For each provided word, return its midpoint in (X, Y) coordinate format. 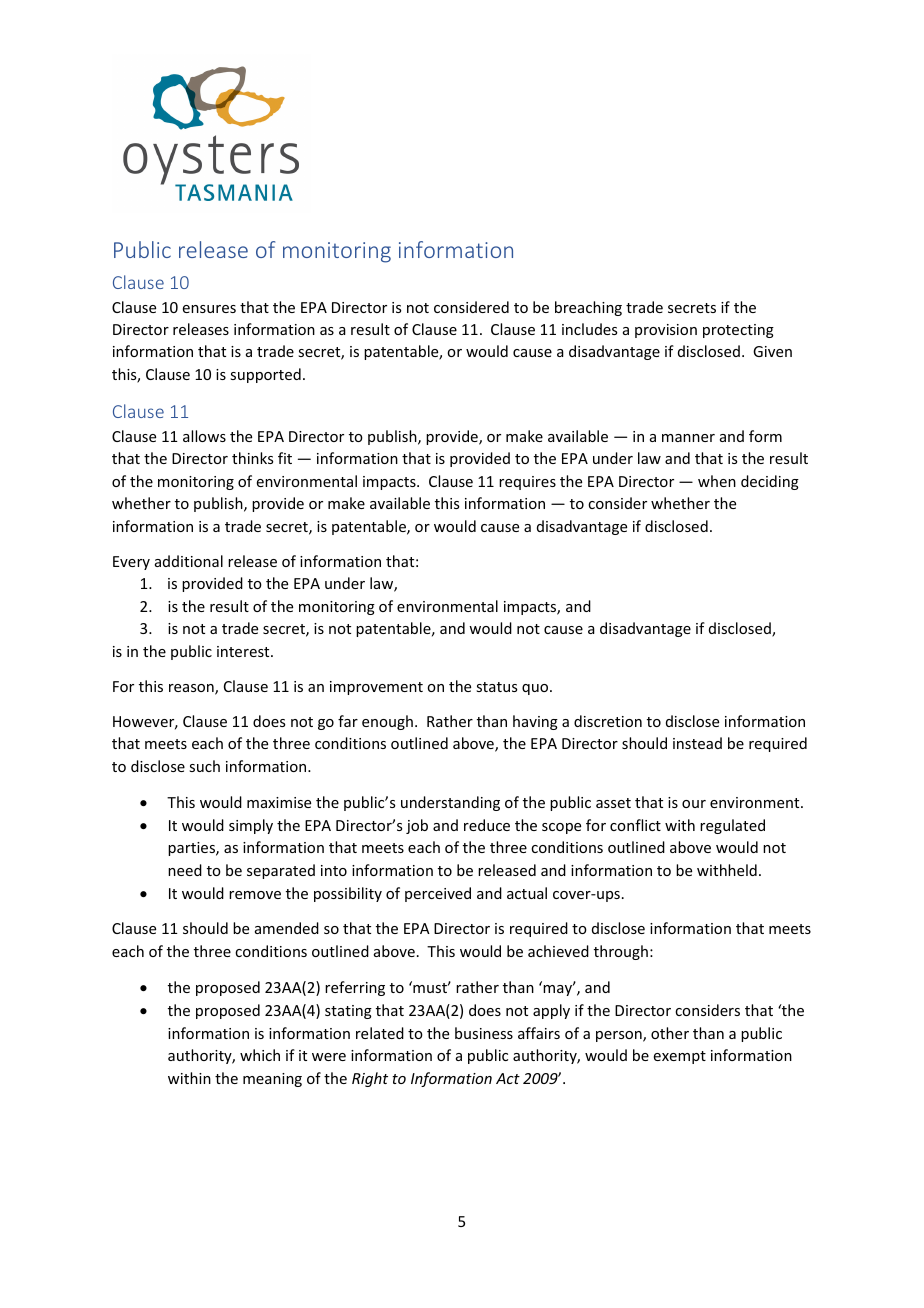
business (484, 1033)
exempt (680, 1057)
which (260, 1055)
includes (589, 329)
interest (244, 651)
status (496, 687)
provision (666, 331)
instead (697, 743)
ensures (209, 309)
